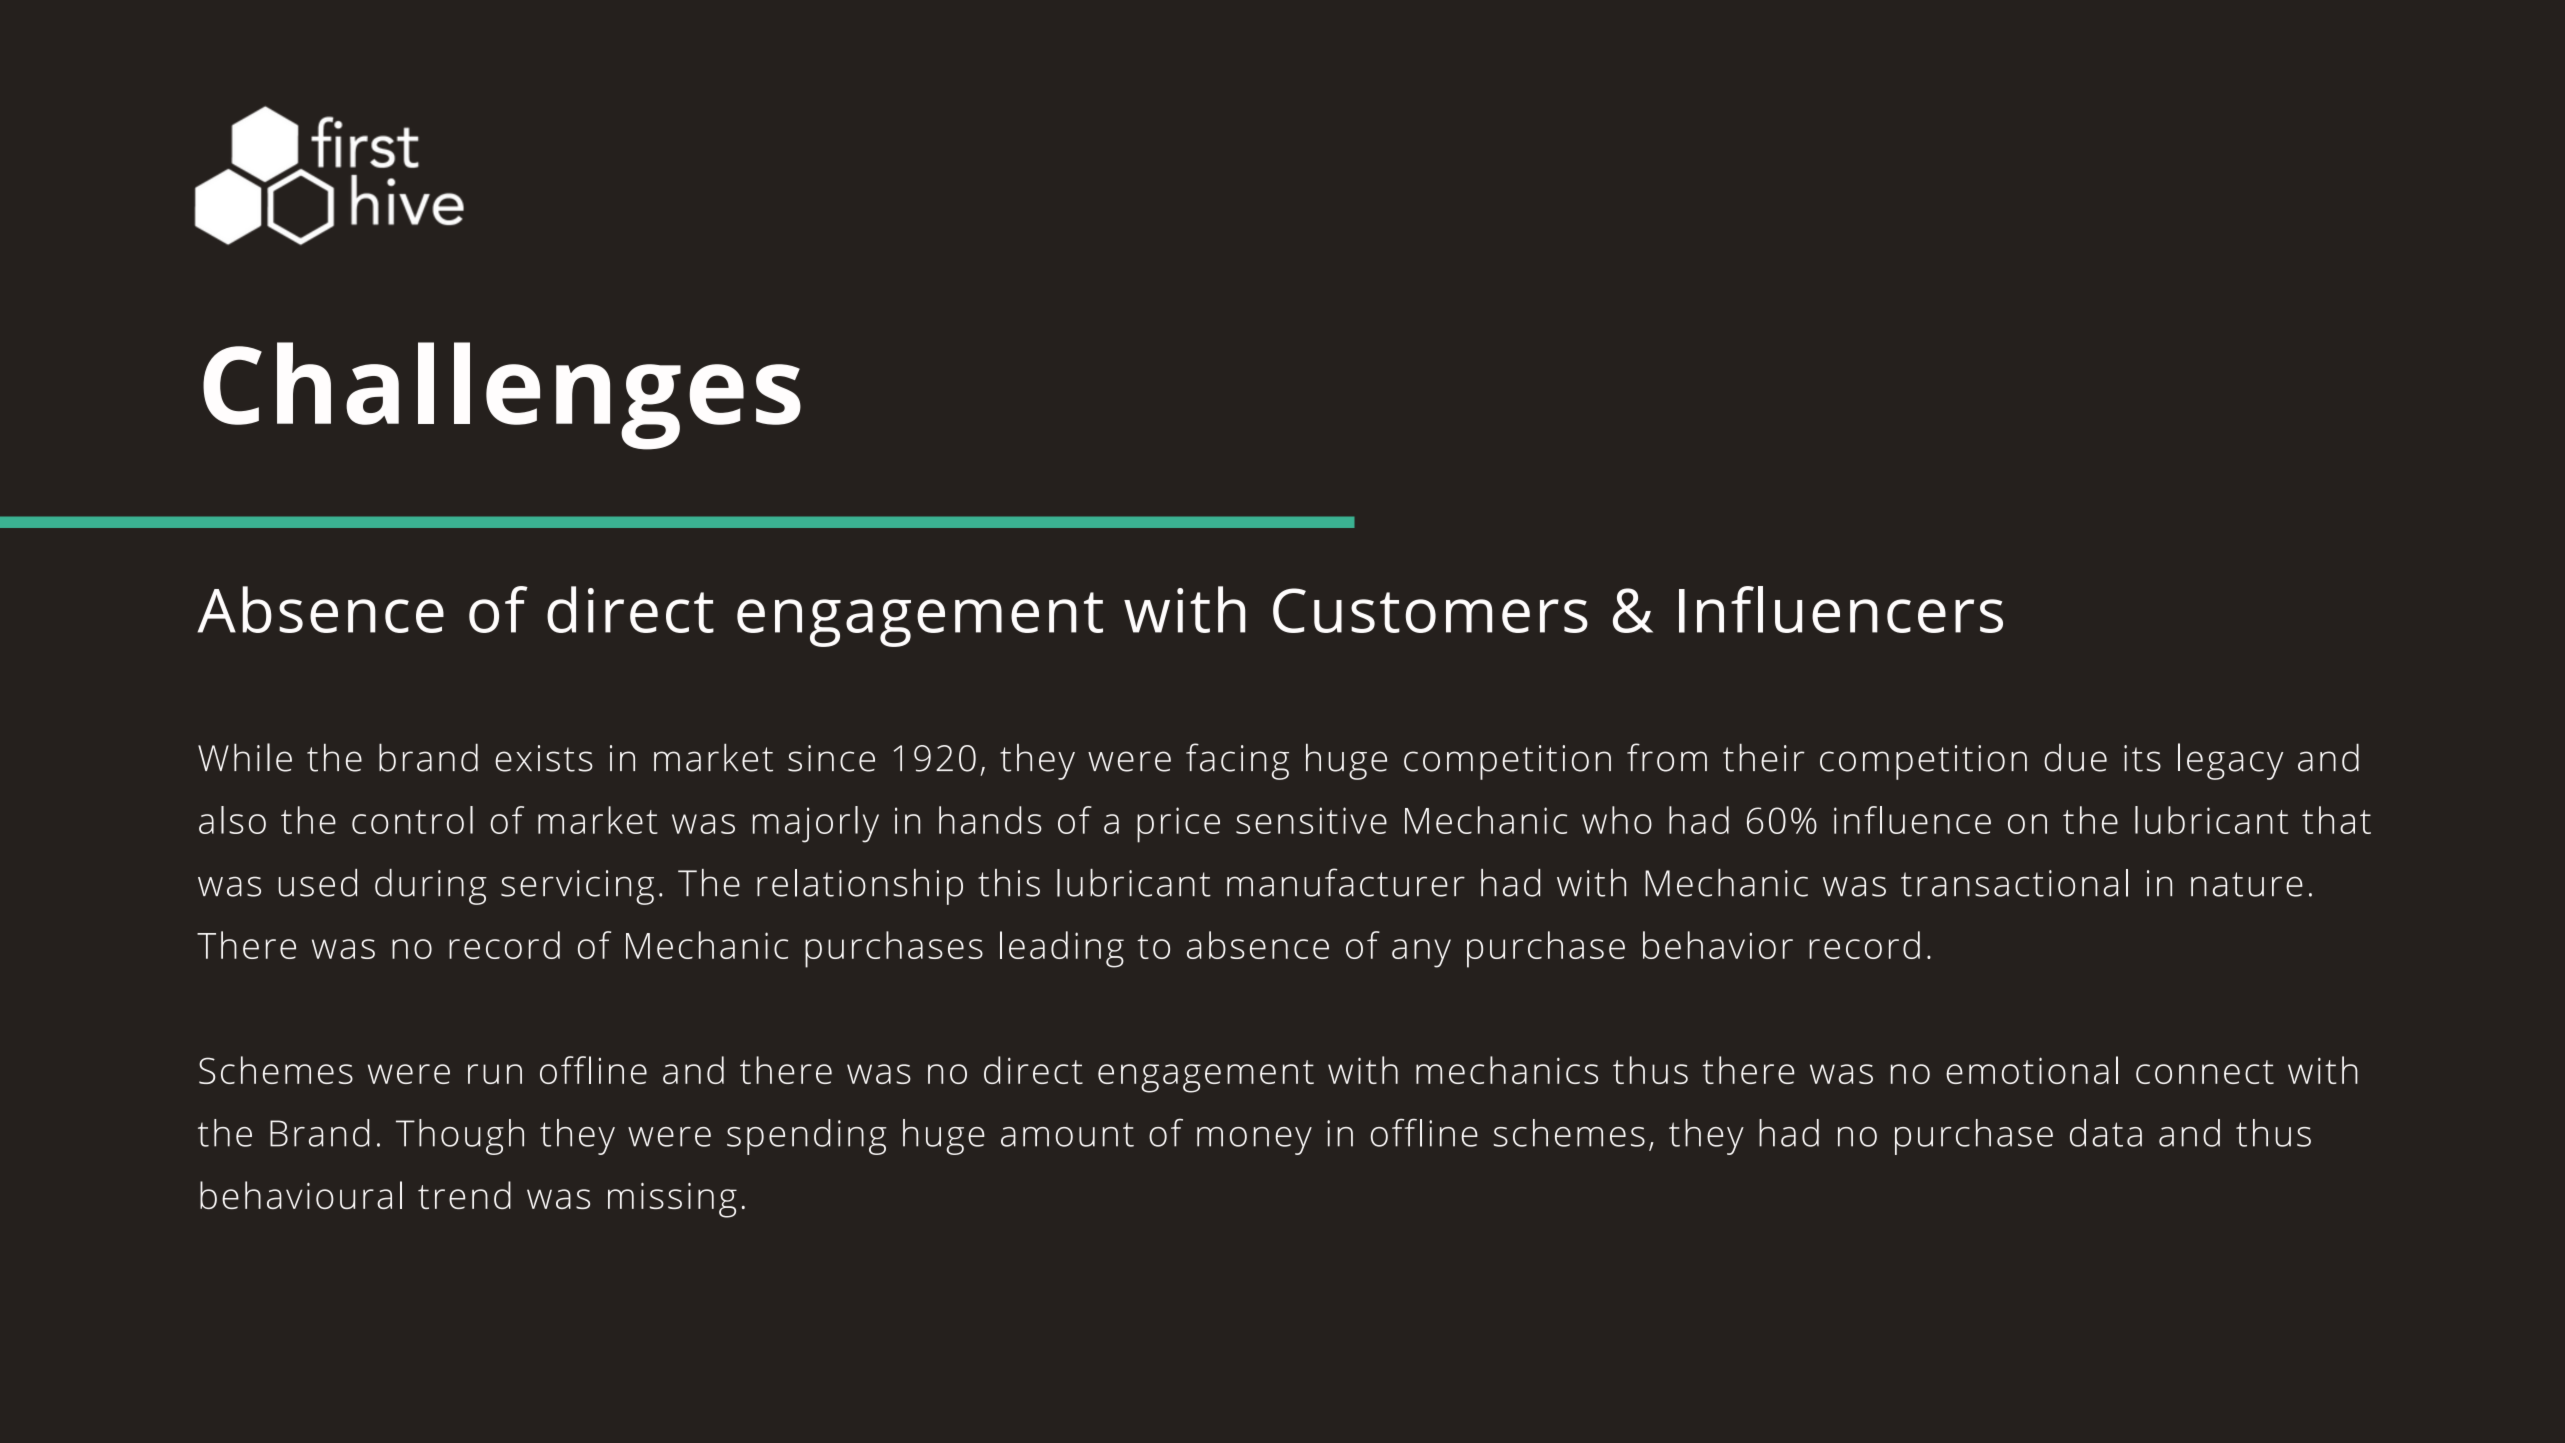  Describe the element at coordinates (2230, 761) in the screenshot. I see `legacy` at that location.
